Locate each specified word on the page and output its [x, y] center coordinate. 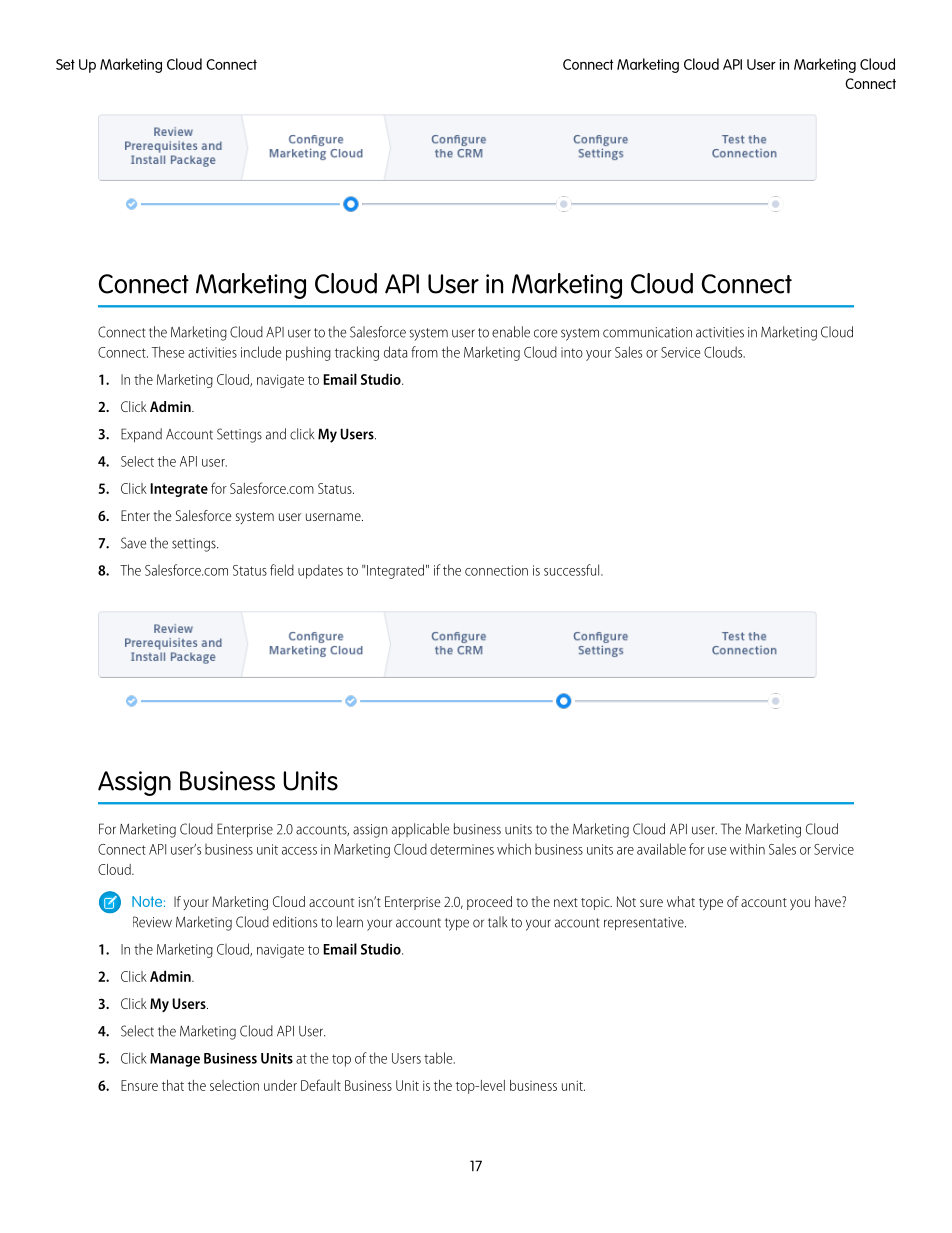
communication [647, 332]
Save [133, 543]
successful [573, 570]
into [572, 352]
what [681, 901]
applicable [420, 830]
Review [152, 922]
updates [320, 571]
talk [497, 922]
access [299, 851]
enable [511, 332]
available [661, 849]
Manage [175, 1060]
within [747, 849]
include [261, 352]
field [282, 570]
